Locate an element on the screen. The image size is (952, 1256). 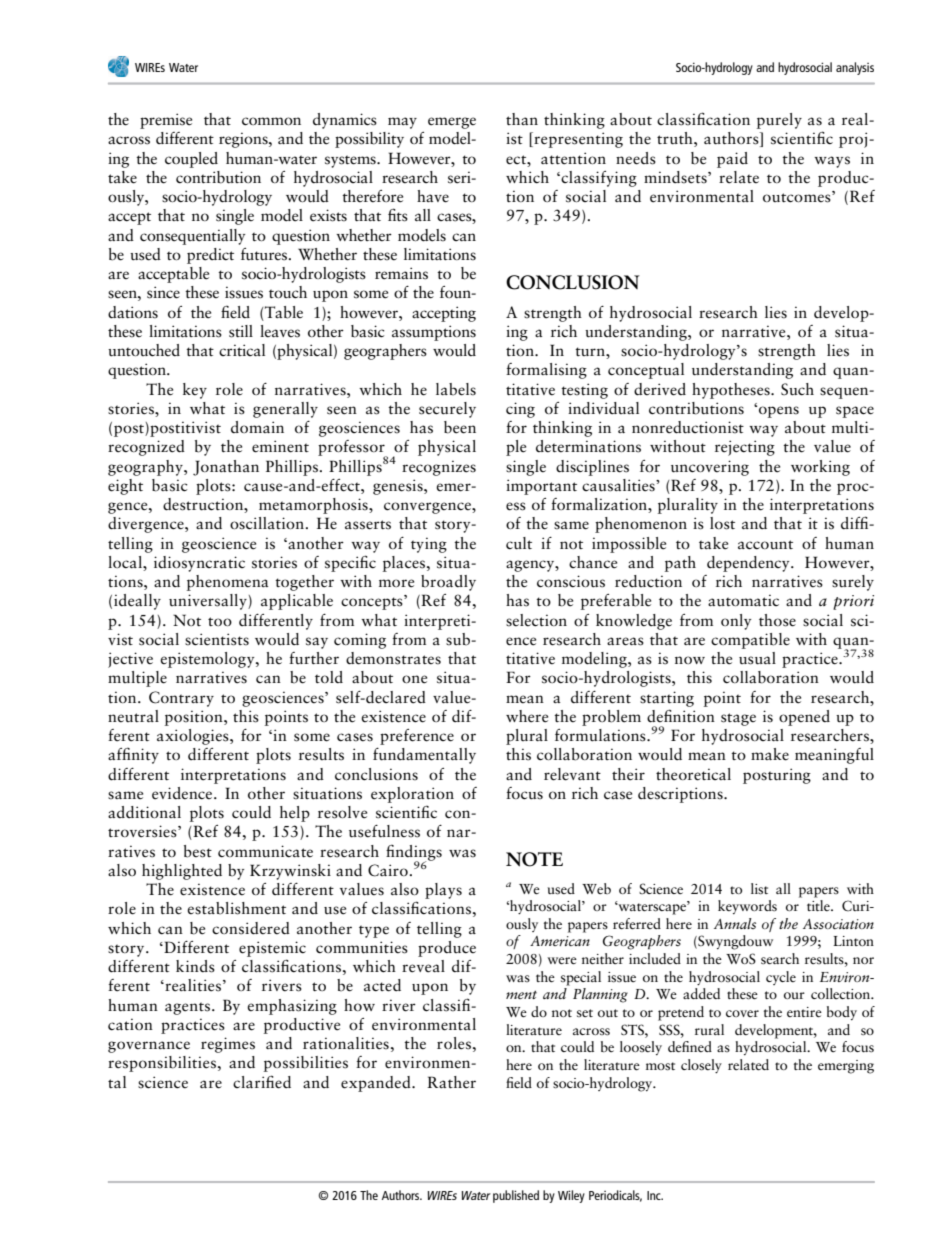
domain is located at coordinates (257, 427).
